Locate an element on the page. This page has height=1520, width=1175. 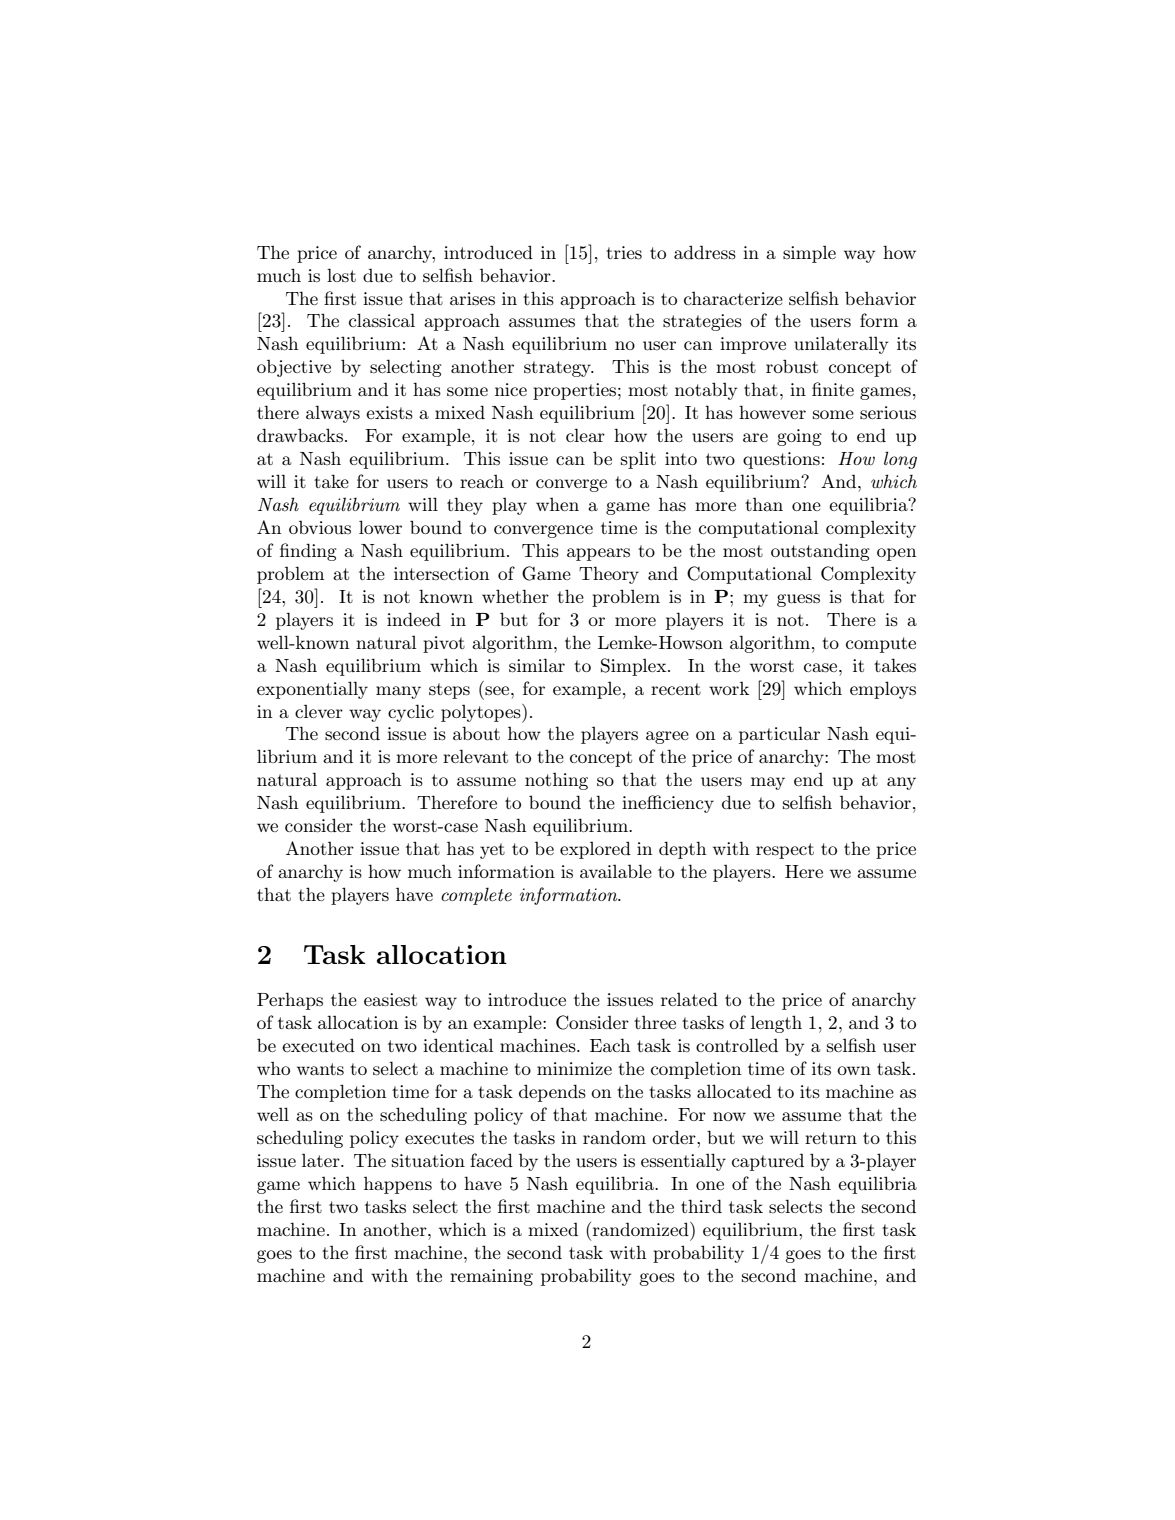
minimize is located at coordinates (574, 1068).
